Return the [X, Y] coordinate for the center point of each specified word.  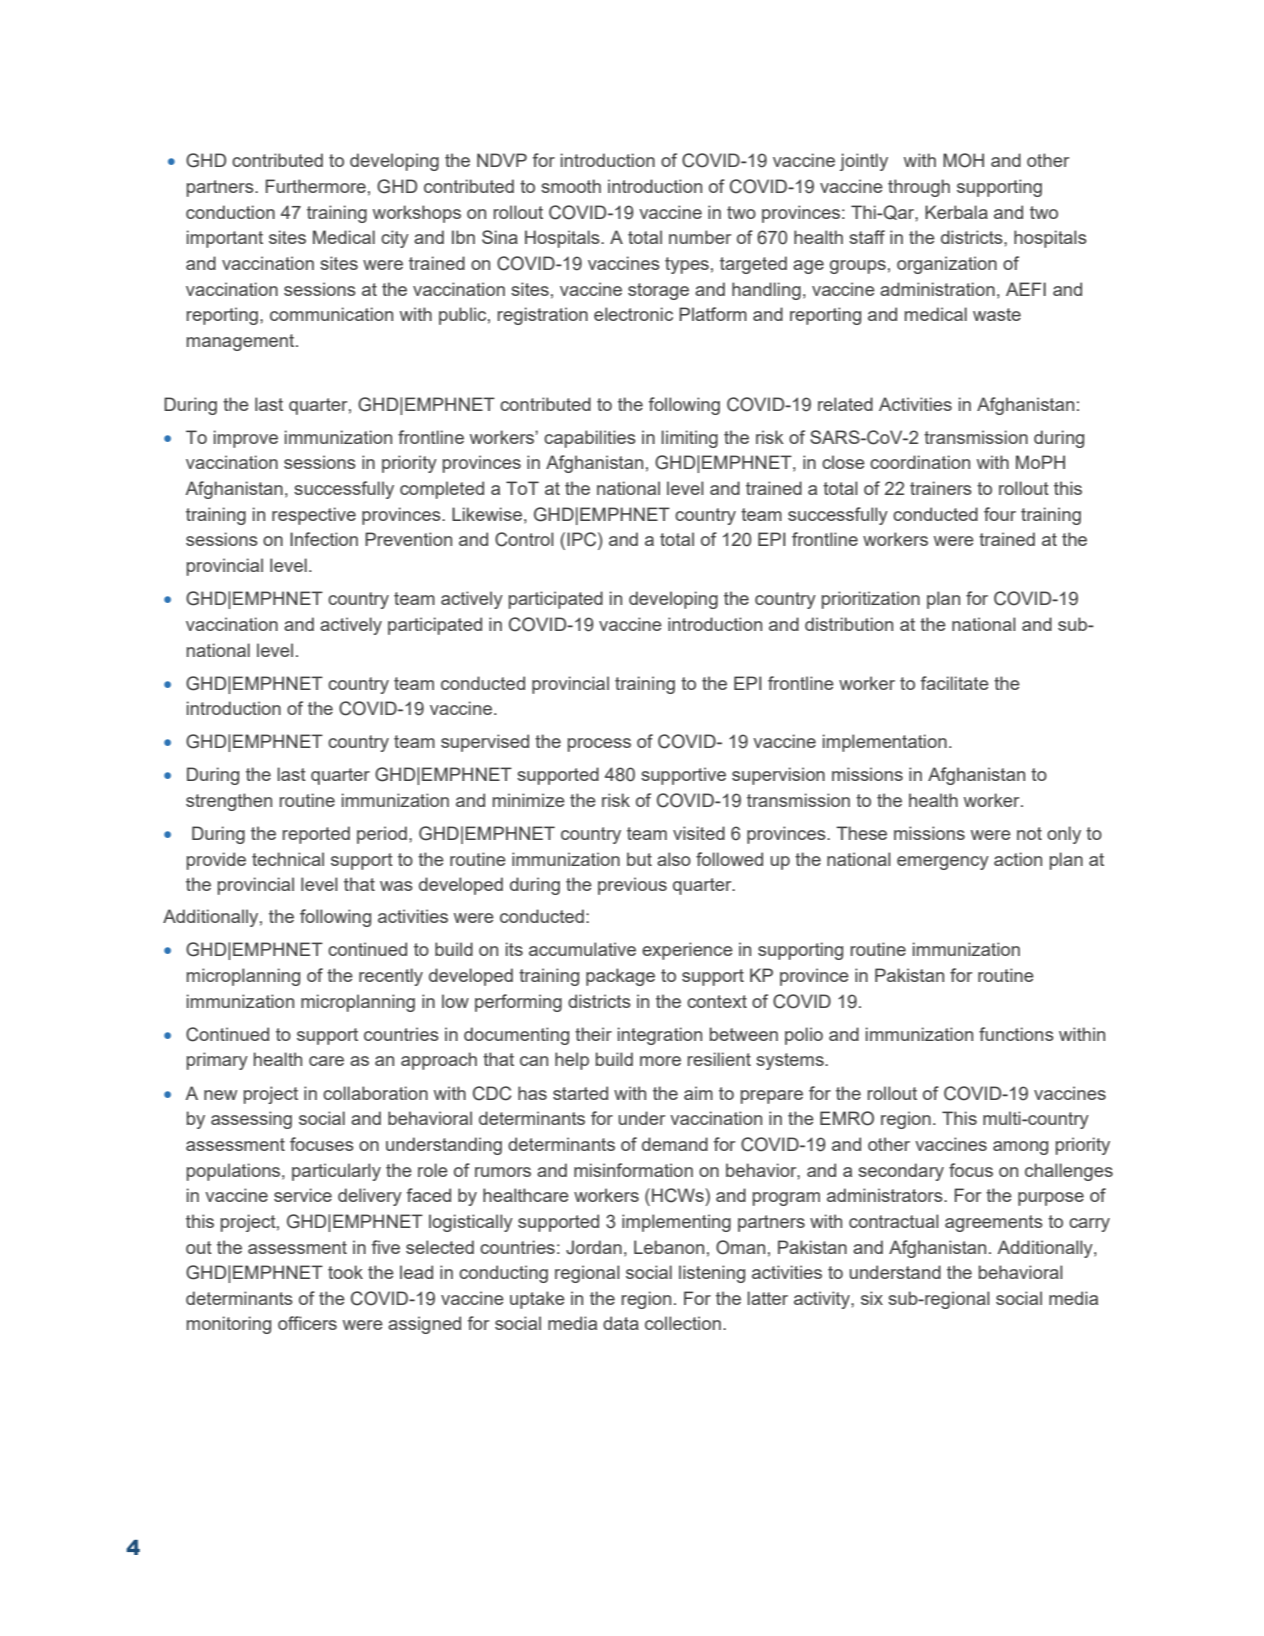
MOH [963, 160]
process [599, 745]
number [700, 237]
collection [683, 1323]
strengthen [229, 802]
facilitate [955, 683]
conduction [230, 212]
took [345, 1272]
